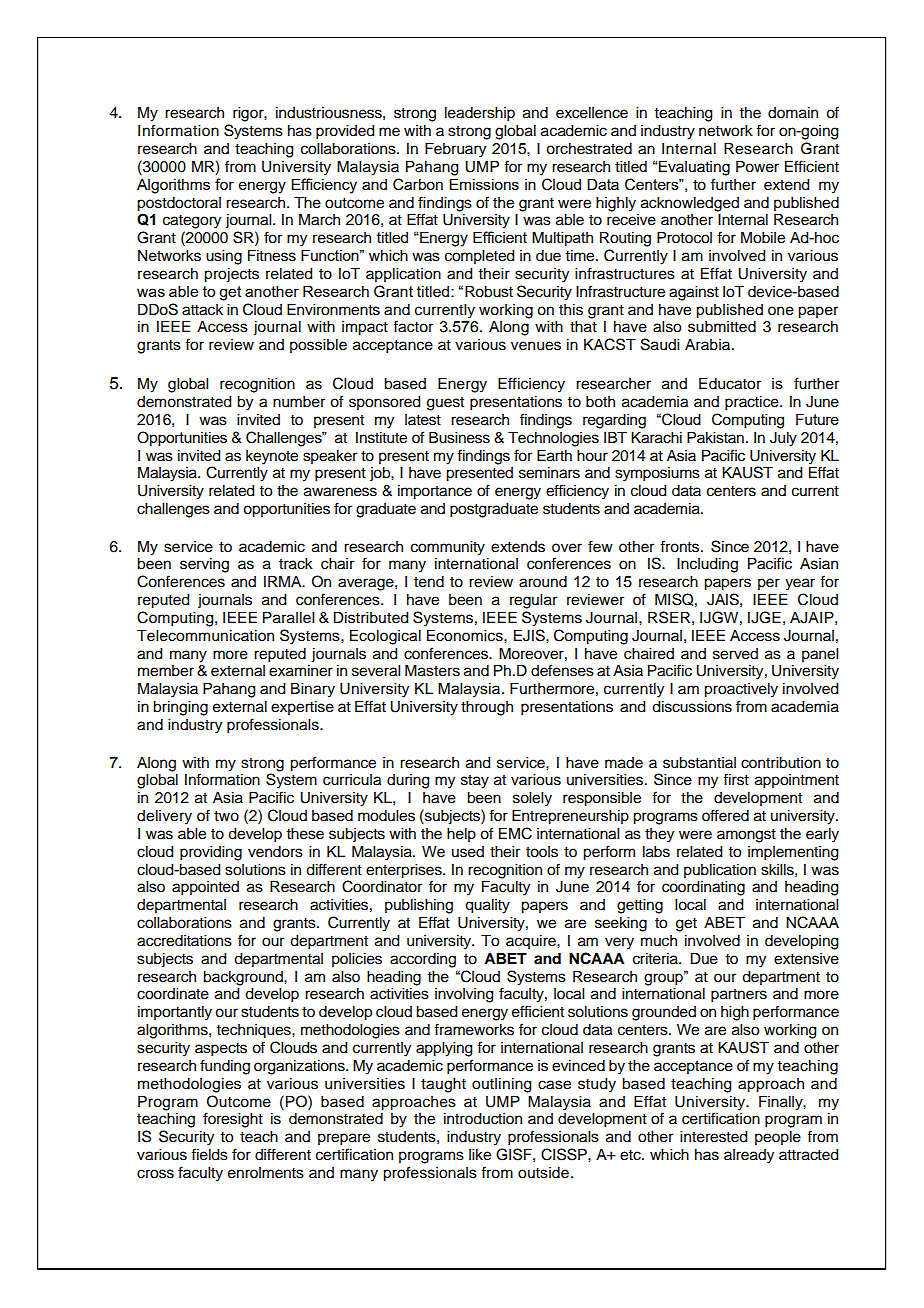  I want to click on offered, so click(725, 815).
